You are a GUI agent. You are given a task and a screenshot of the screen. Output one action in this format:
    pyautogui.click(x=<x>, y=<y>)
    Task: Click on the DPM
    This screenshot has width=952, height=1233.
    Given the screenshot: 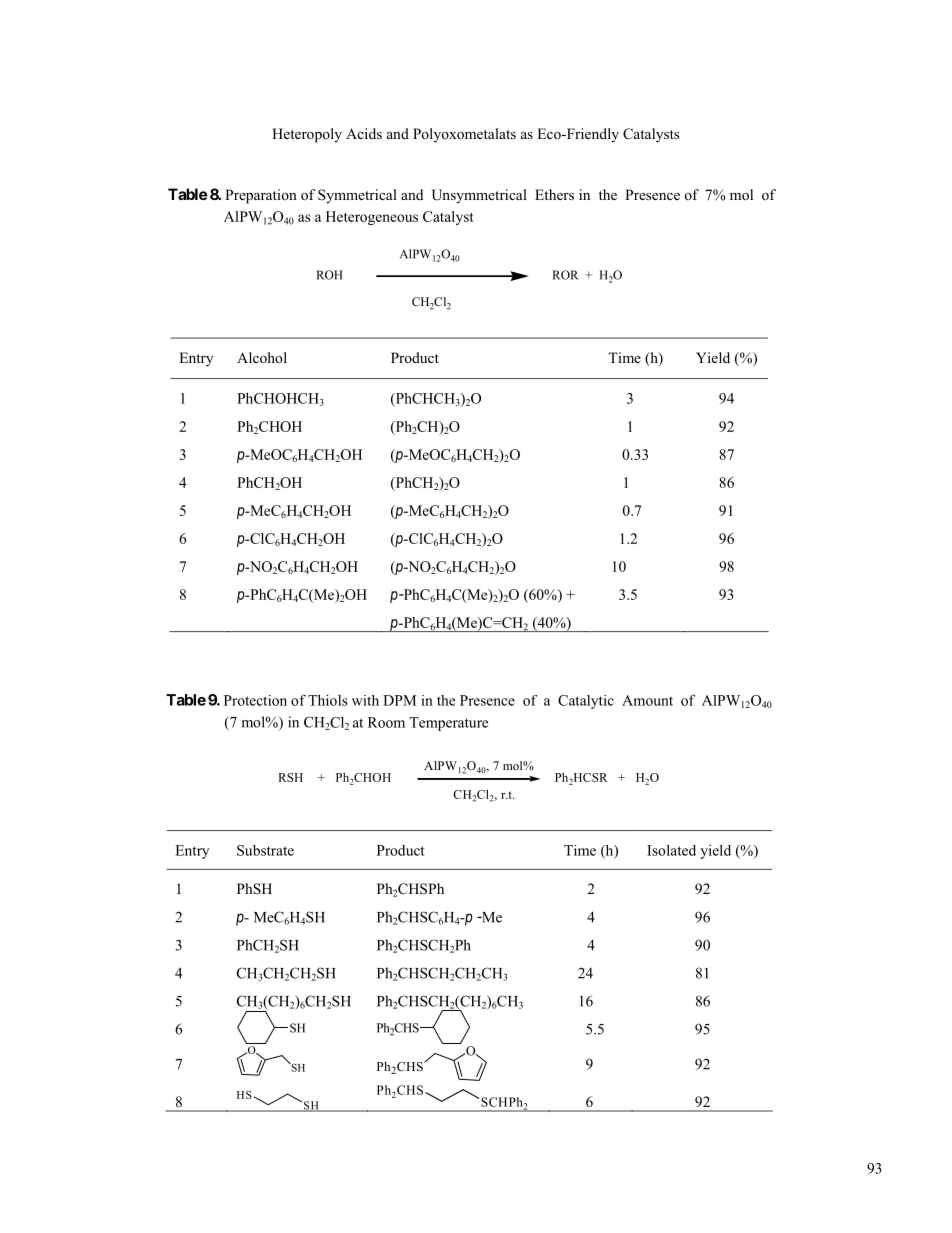 What is the action you would take?
    pyautogui.click(x=399, y=700)
